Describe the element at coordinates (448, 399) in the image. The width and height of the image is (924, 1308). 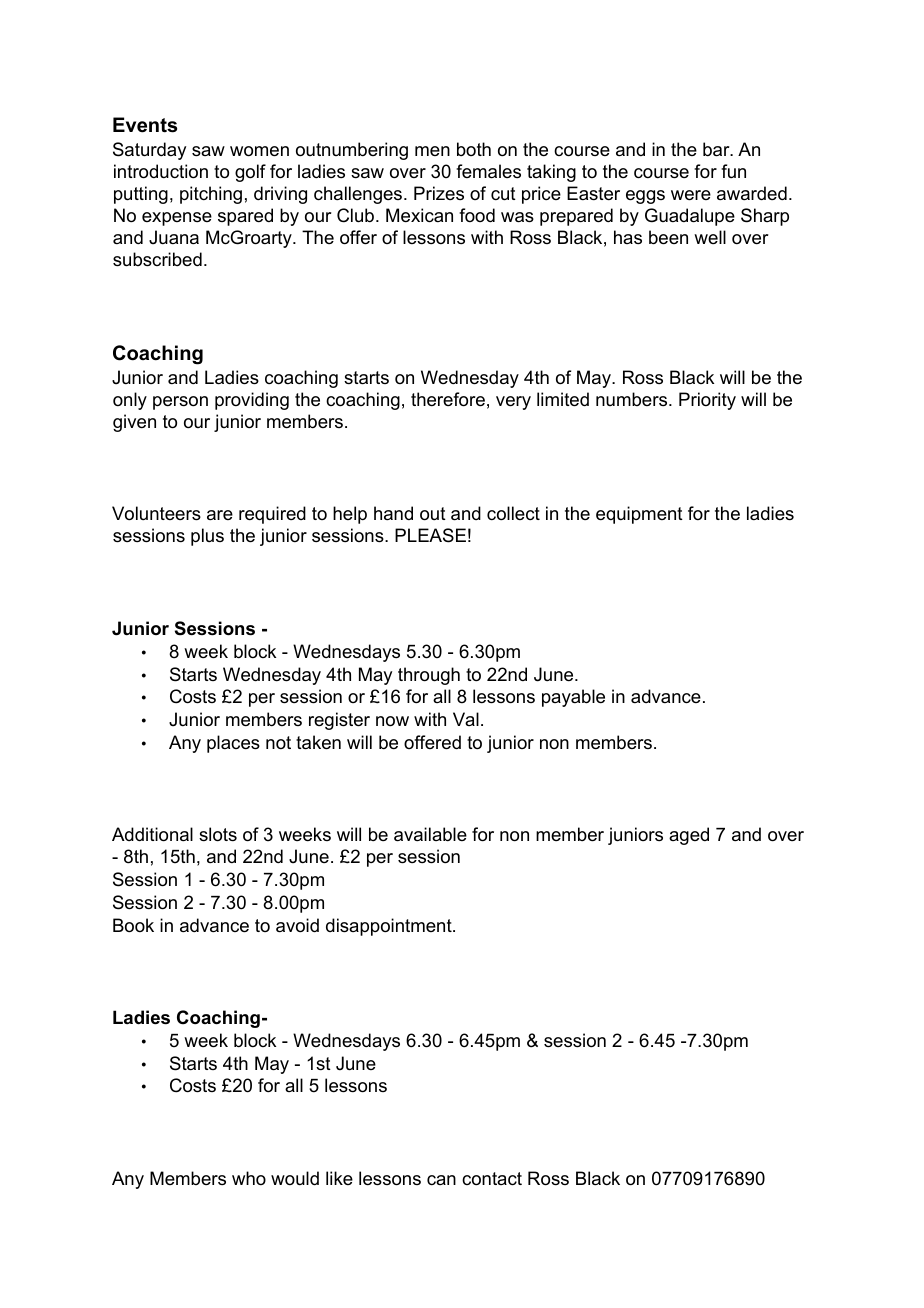
I see `therefore` at that location.
